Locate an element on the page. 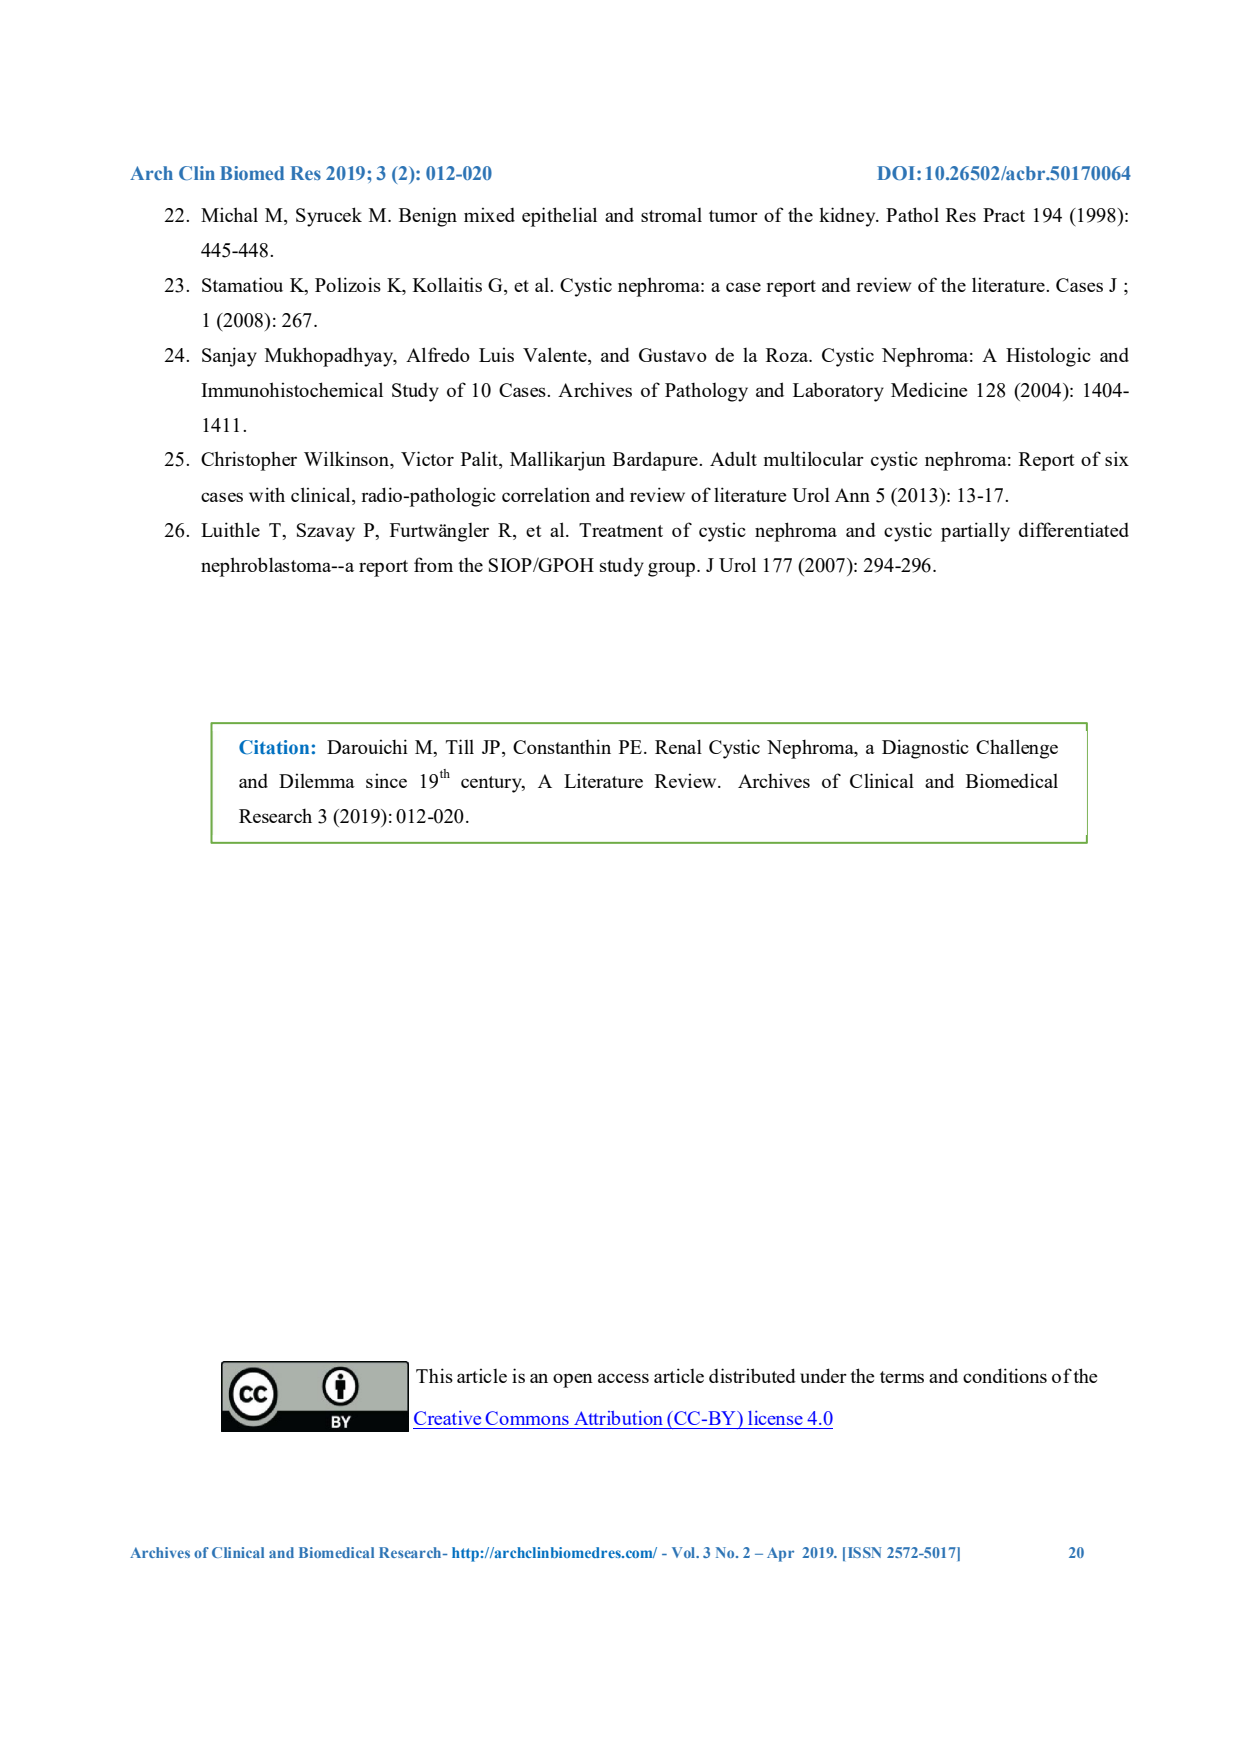  stromal is located at coordinates (671, 215).
